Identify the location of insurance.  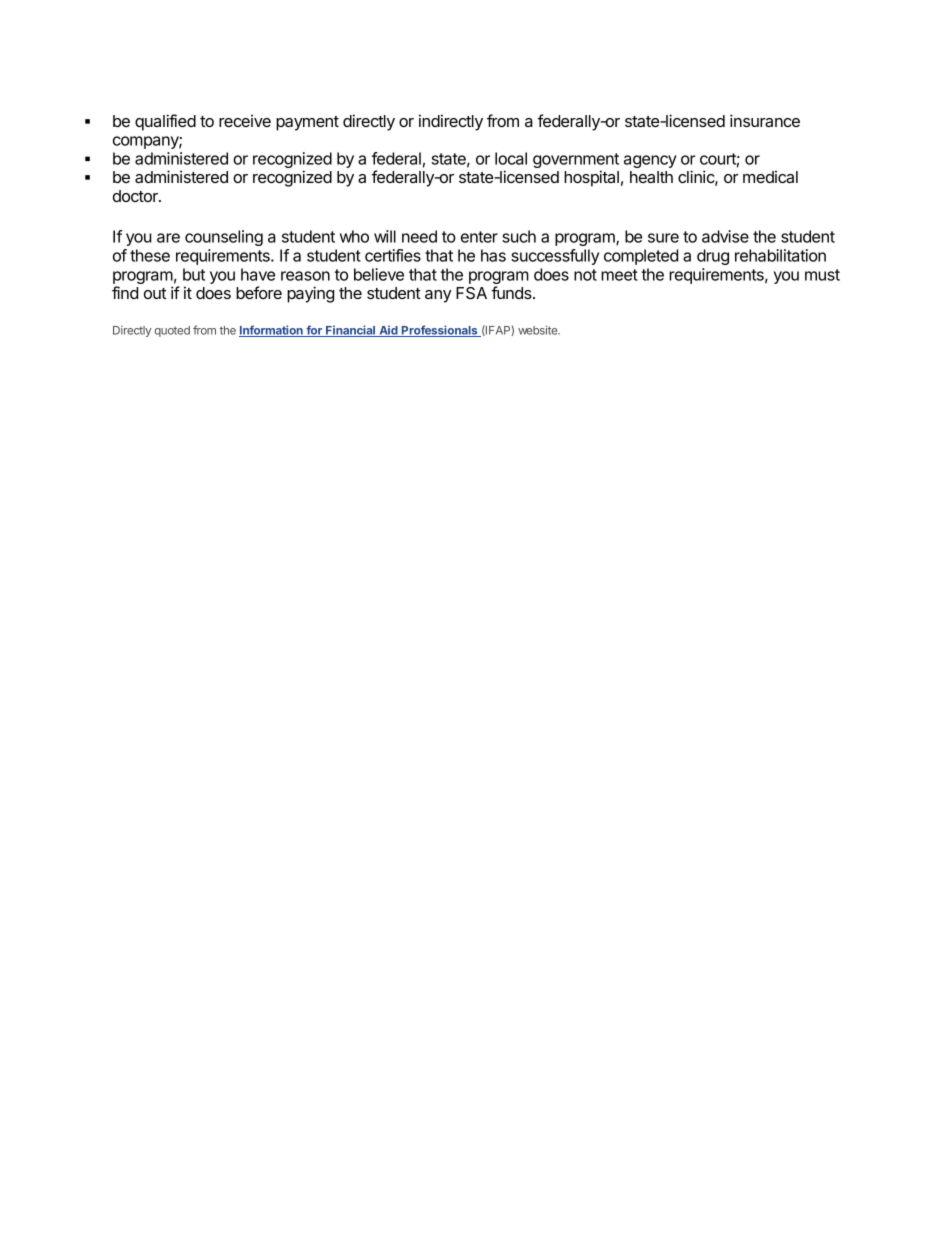
(765, 120).
